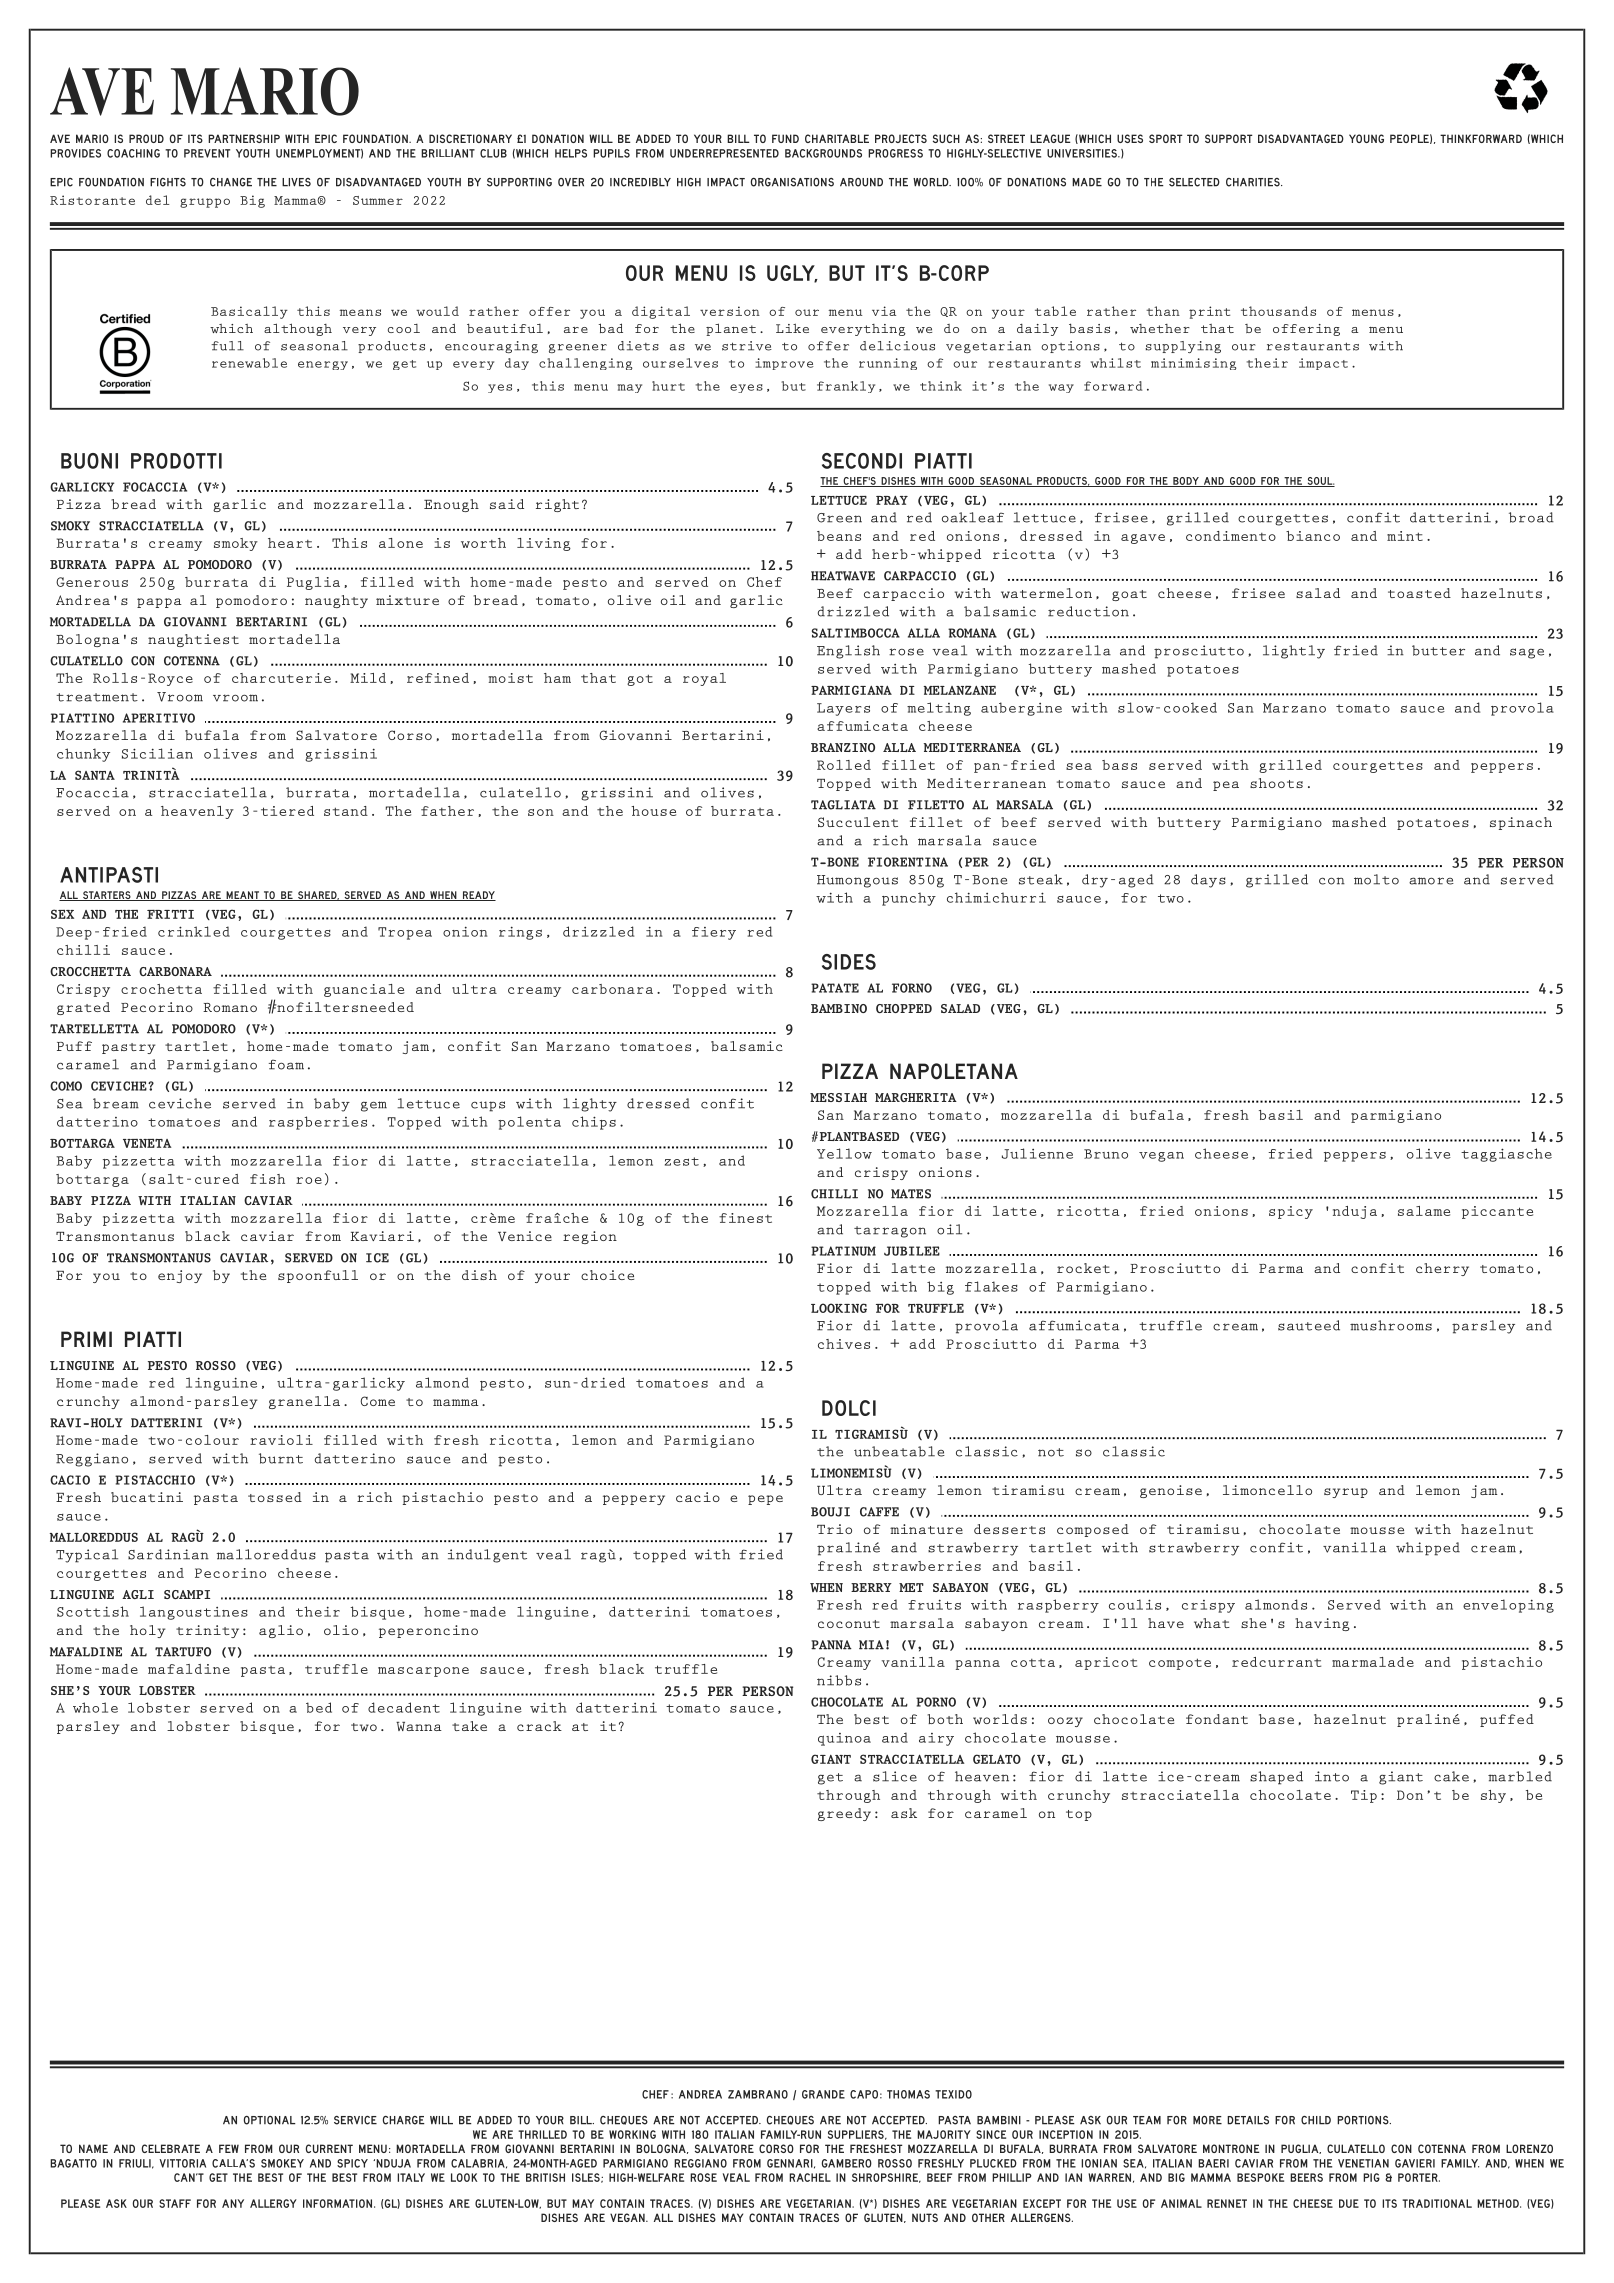 This page has width=1614, height=2283. I want to click on having, so click(1322, 1624).
